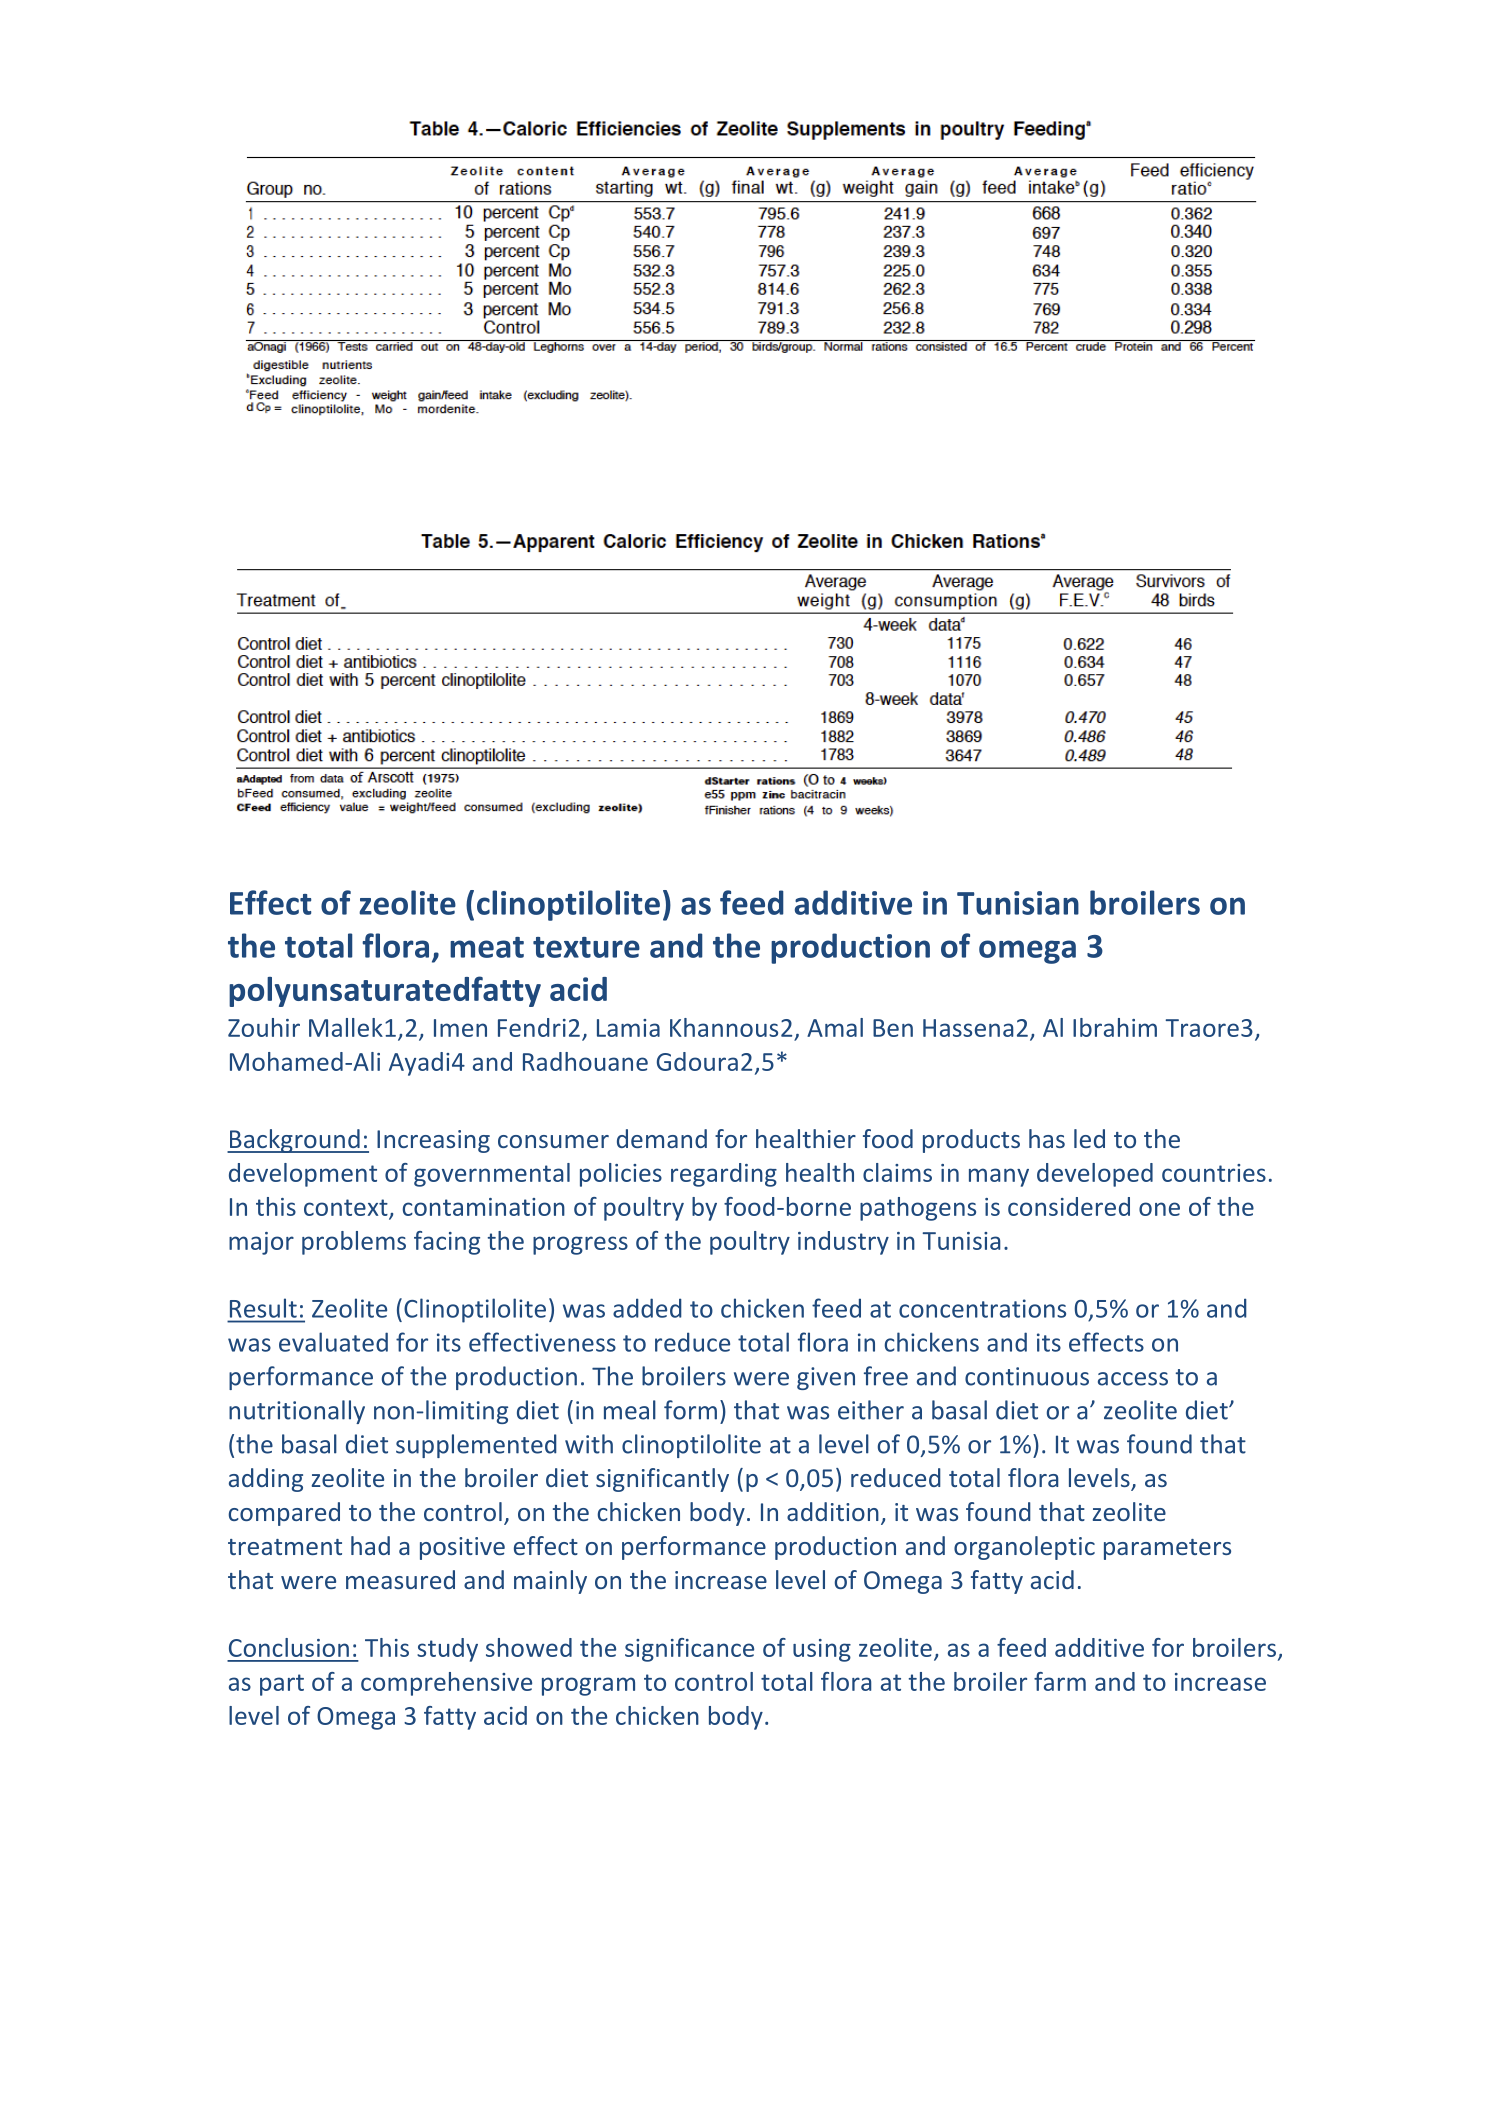 The width and height of the image is (1505, 2128). What do you see at coordinates (447, 1650) in the image?
I see `study` at bounding box center [447, 1650].
